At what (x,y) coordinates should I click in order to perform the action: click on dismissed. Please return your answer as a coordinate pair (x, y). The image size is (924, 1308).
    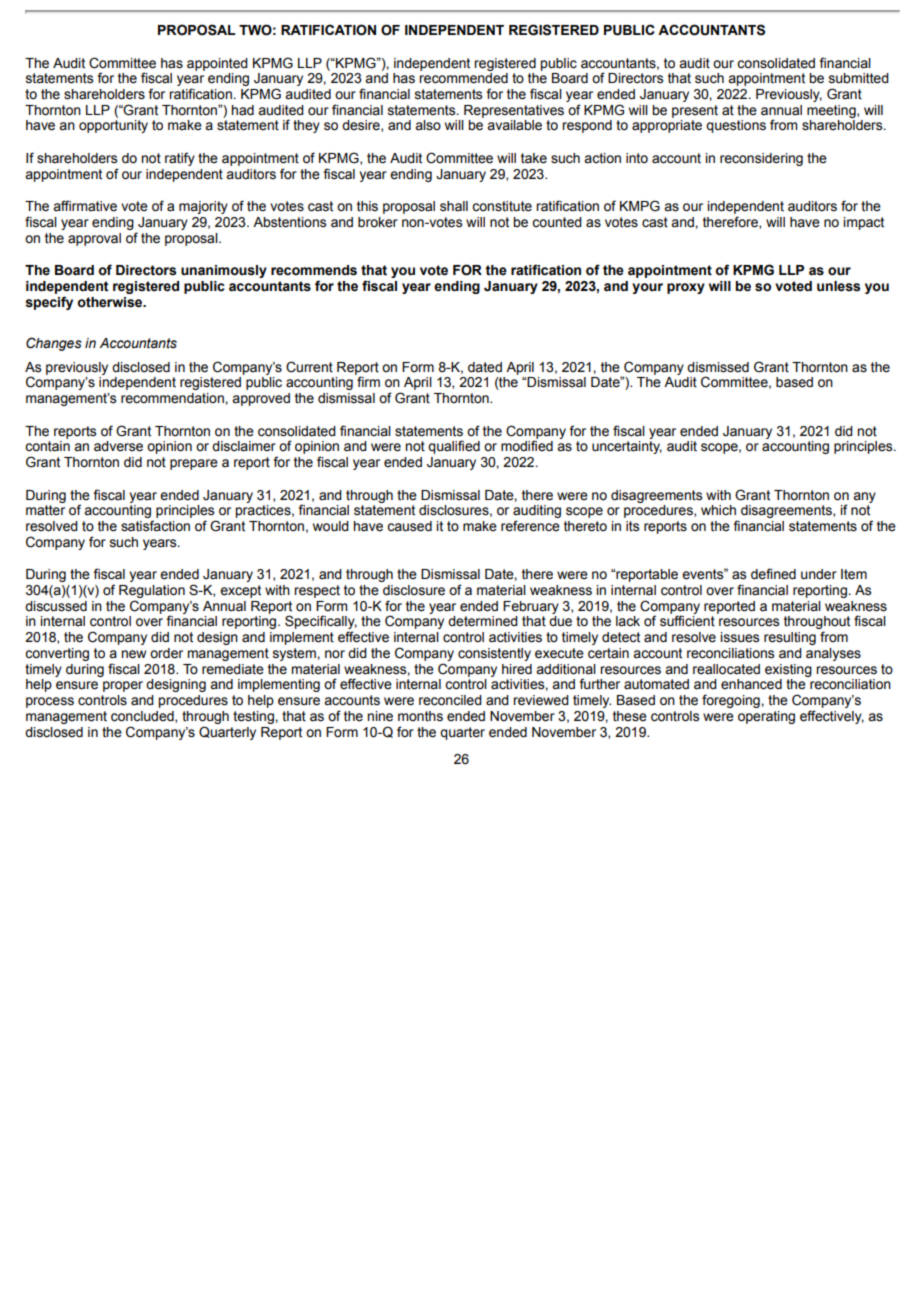
    Looking at the image, I should click on (718, 367).
